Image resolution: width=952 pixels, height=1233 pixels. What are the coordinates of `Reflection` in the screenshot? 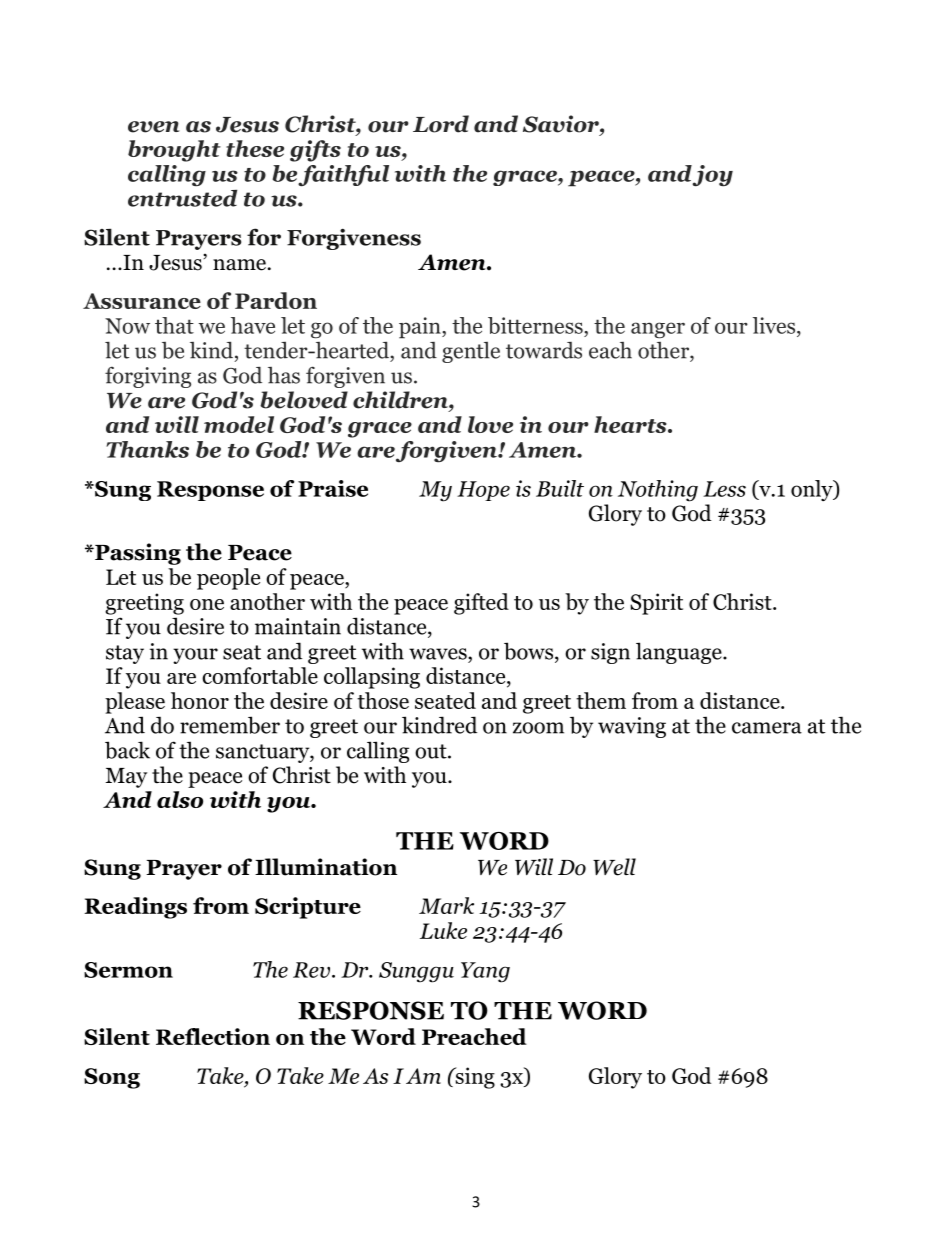 It's located at (213, 1036).
